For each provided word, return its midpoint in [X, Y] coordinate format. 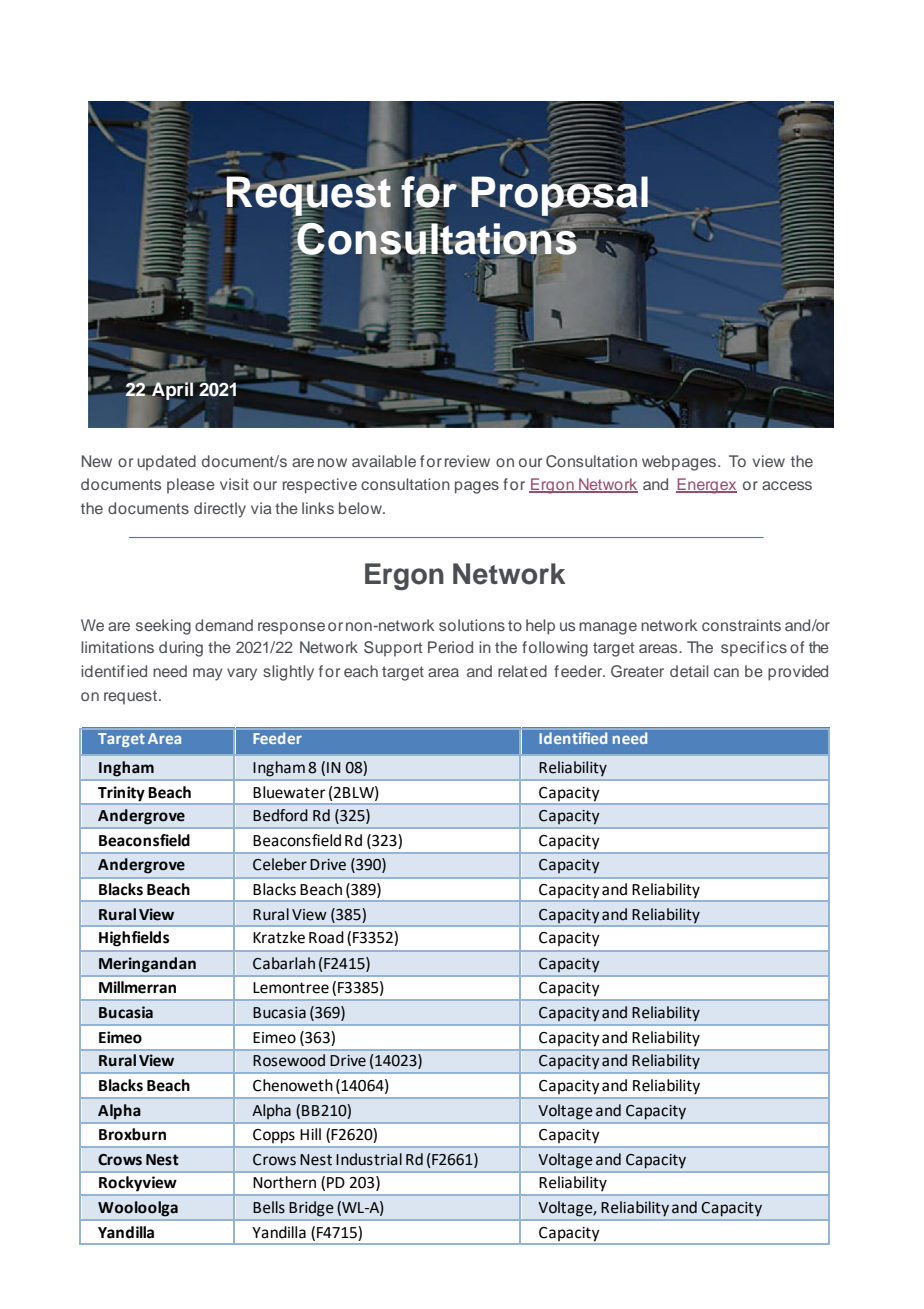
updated [166, 462]
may [208, 674]
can [726, 672]
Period [450, 647]
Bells [269, 1207]
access [787, 485]
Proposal [560, 196]
